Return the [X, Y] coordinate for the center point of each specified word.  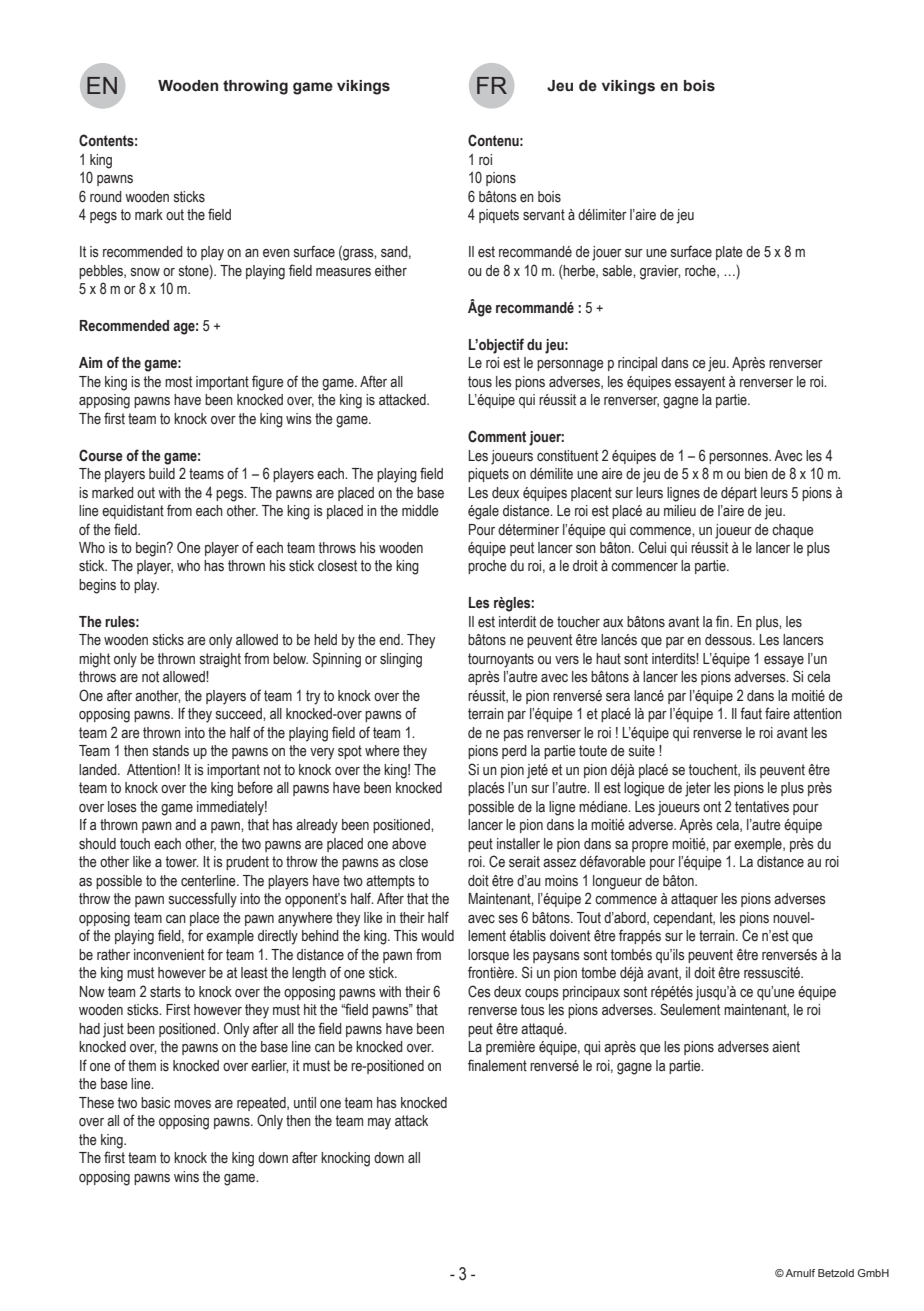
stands [171, 751]
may [379, 1124]
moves [192, 1104]
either [391, 271]
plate [729, 253]
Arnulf [800, 1273]
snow [145, 272]
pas [514, 735]
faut [751, 713]
